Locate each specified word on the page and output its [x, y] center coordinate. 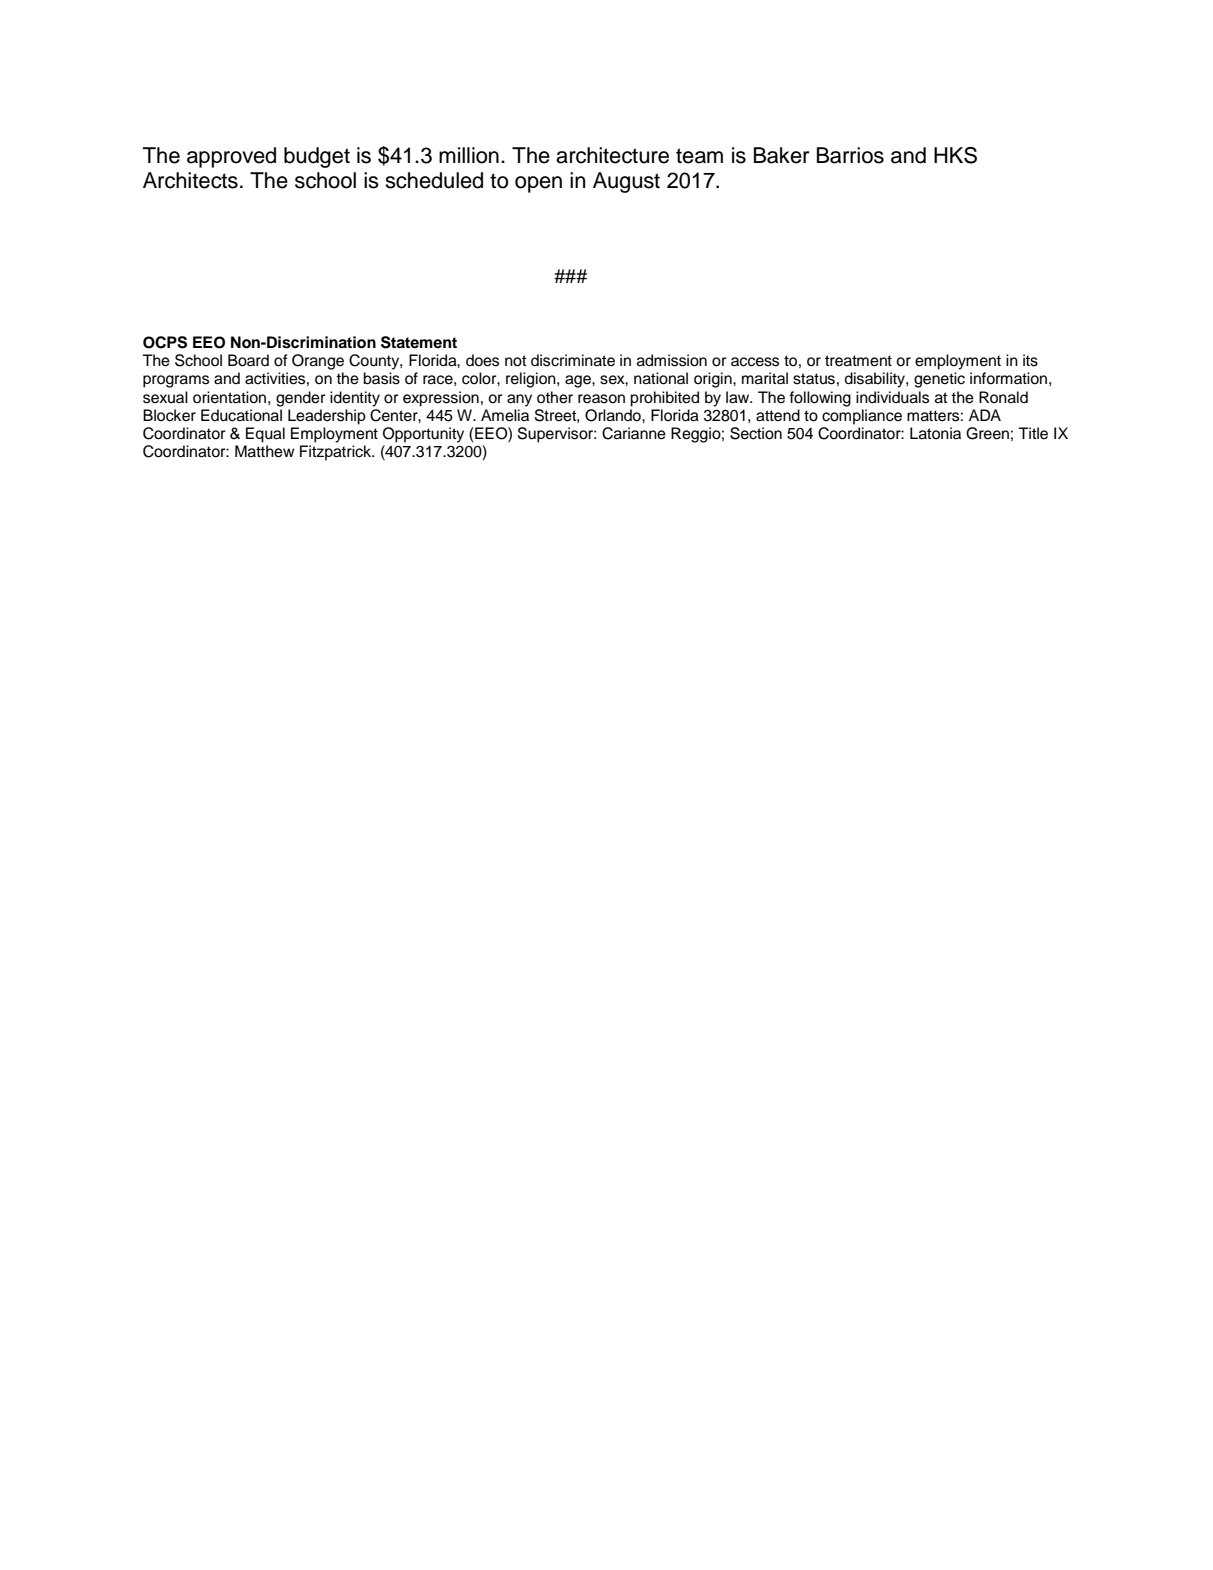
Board [248, 360]
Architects [190, 180]
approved [231, 157]
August [626, 182]
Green [987, 433]
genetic [939, 380]
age [579, 381]
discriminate [573, 360]
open [538, 184]
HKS [955, 155]
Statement [419, 342]
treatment [858, 361]
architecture [612, 155]
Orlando [614, 415]
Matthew [264, 451]
